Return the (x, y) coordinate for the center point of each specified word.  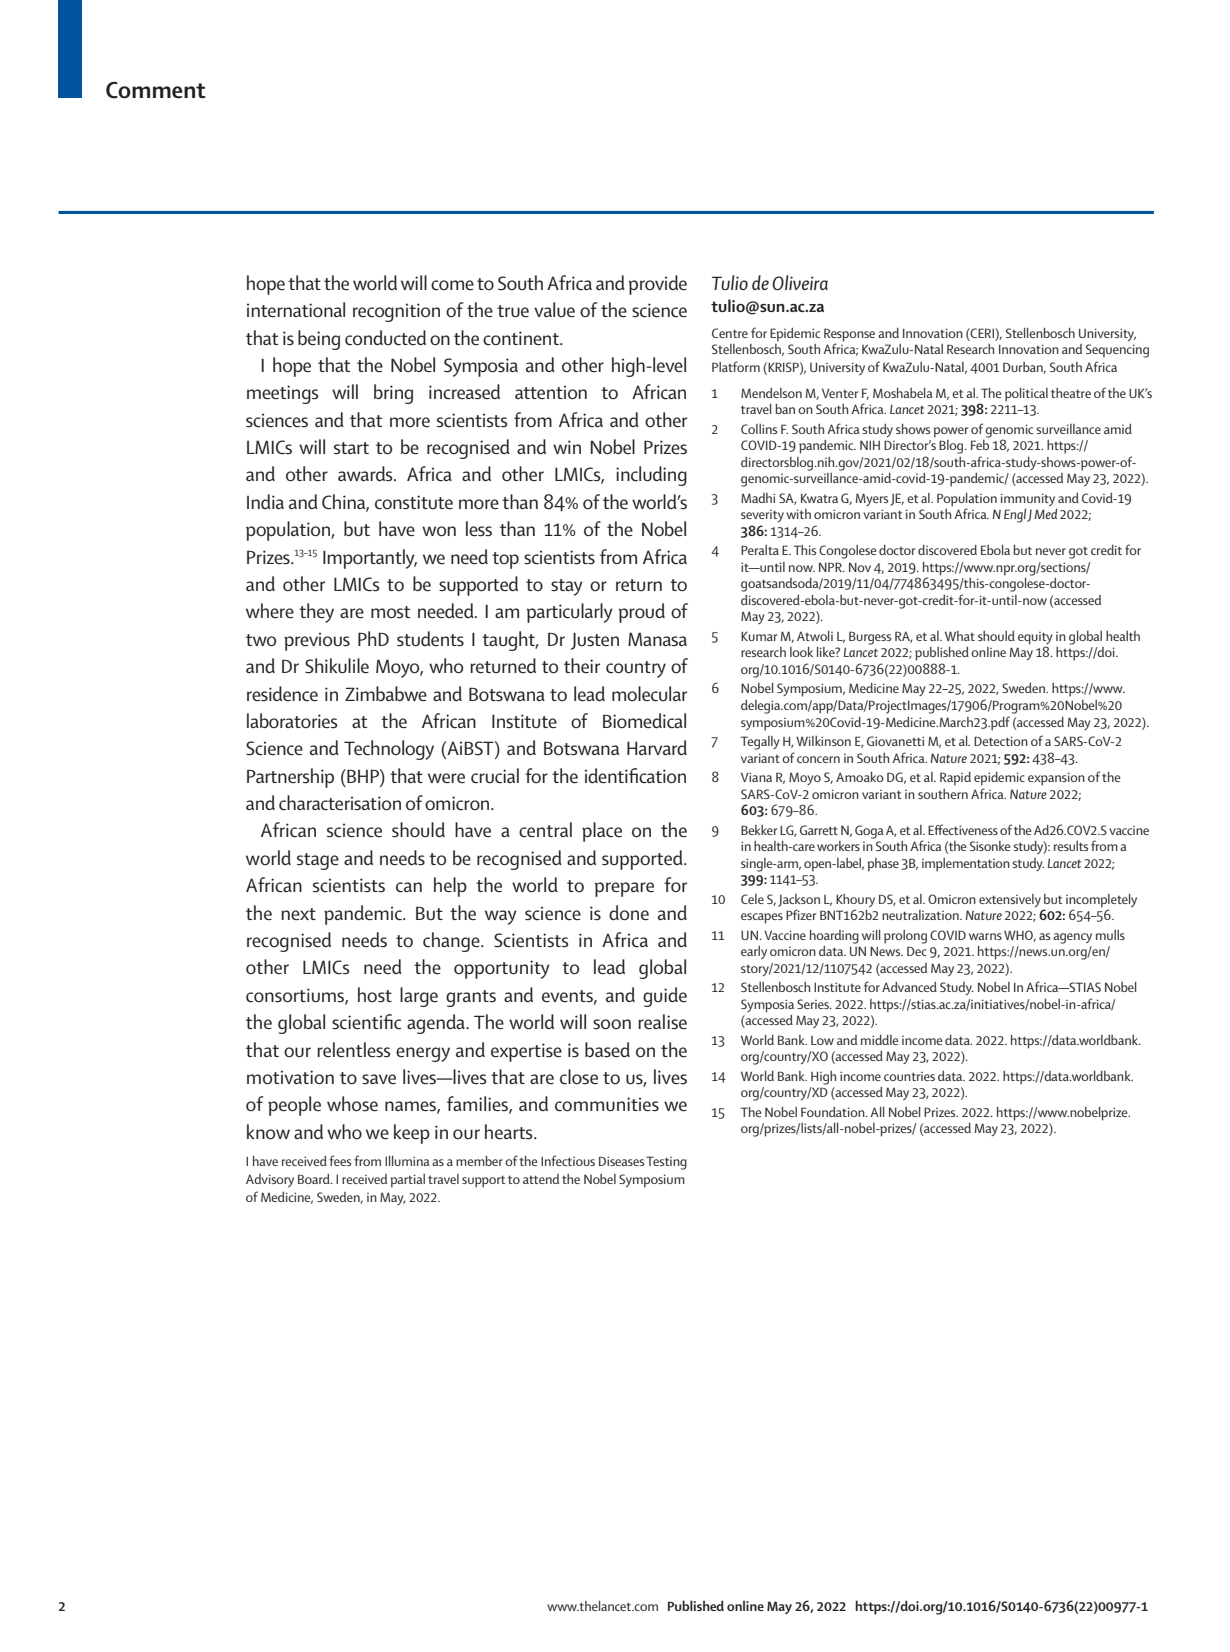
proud (642, 613)
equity (1035, 639)
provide (658, 285)
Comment (156, 90)
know (268, 1132)
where (270, 611)
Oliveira (800, 283)
